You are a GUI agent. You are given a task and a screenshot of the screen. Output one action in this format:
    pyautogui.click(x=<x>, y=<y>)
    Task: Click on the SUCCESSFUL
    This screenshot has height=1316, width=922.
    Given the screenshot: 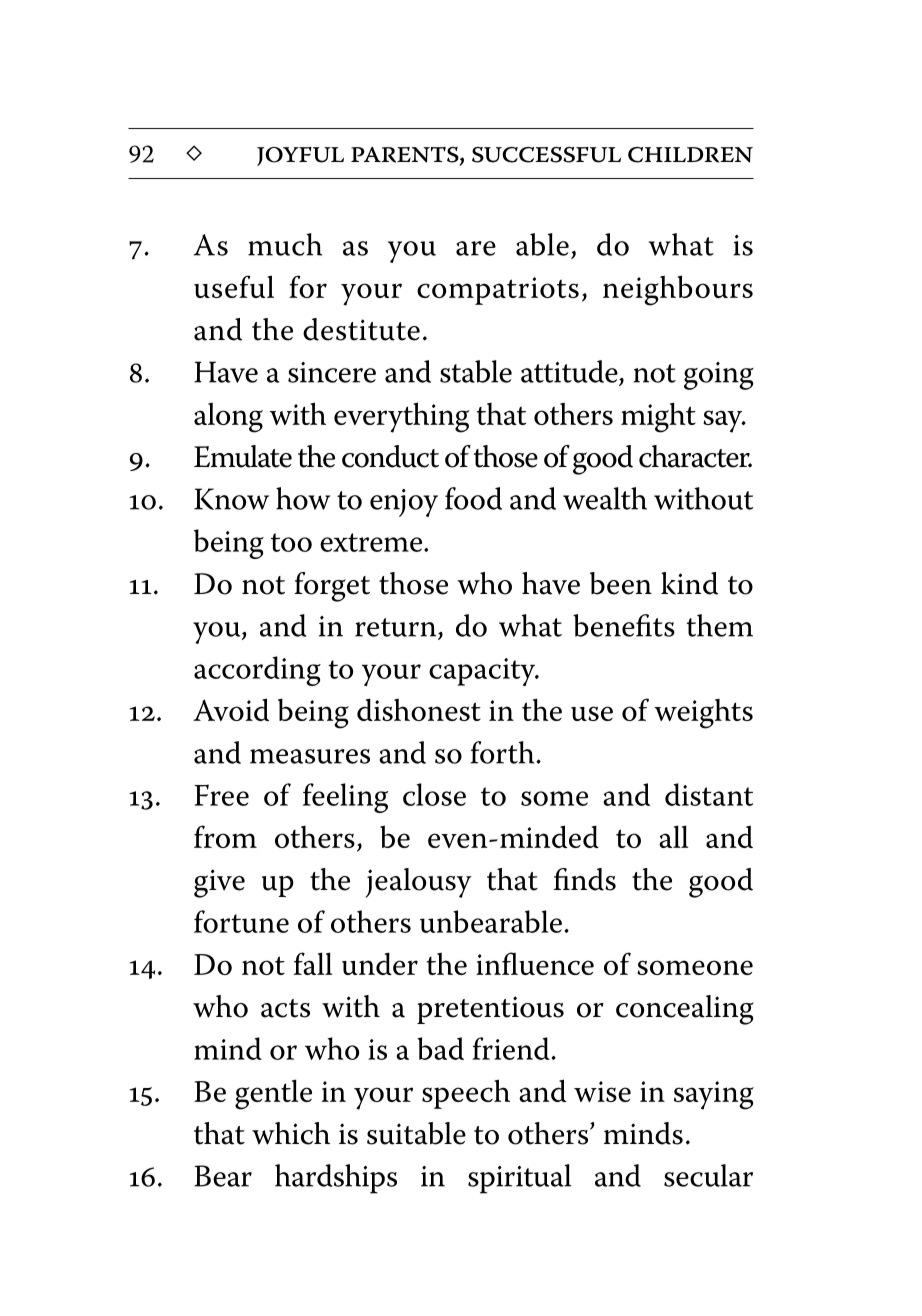 What is the action you would take?
    pyautogui.click(x=546, y=155)
